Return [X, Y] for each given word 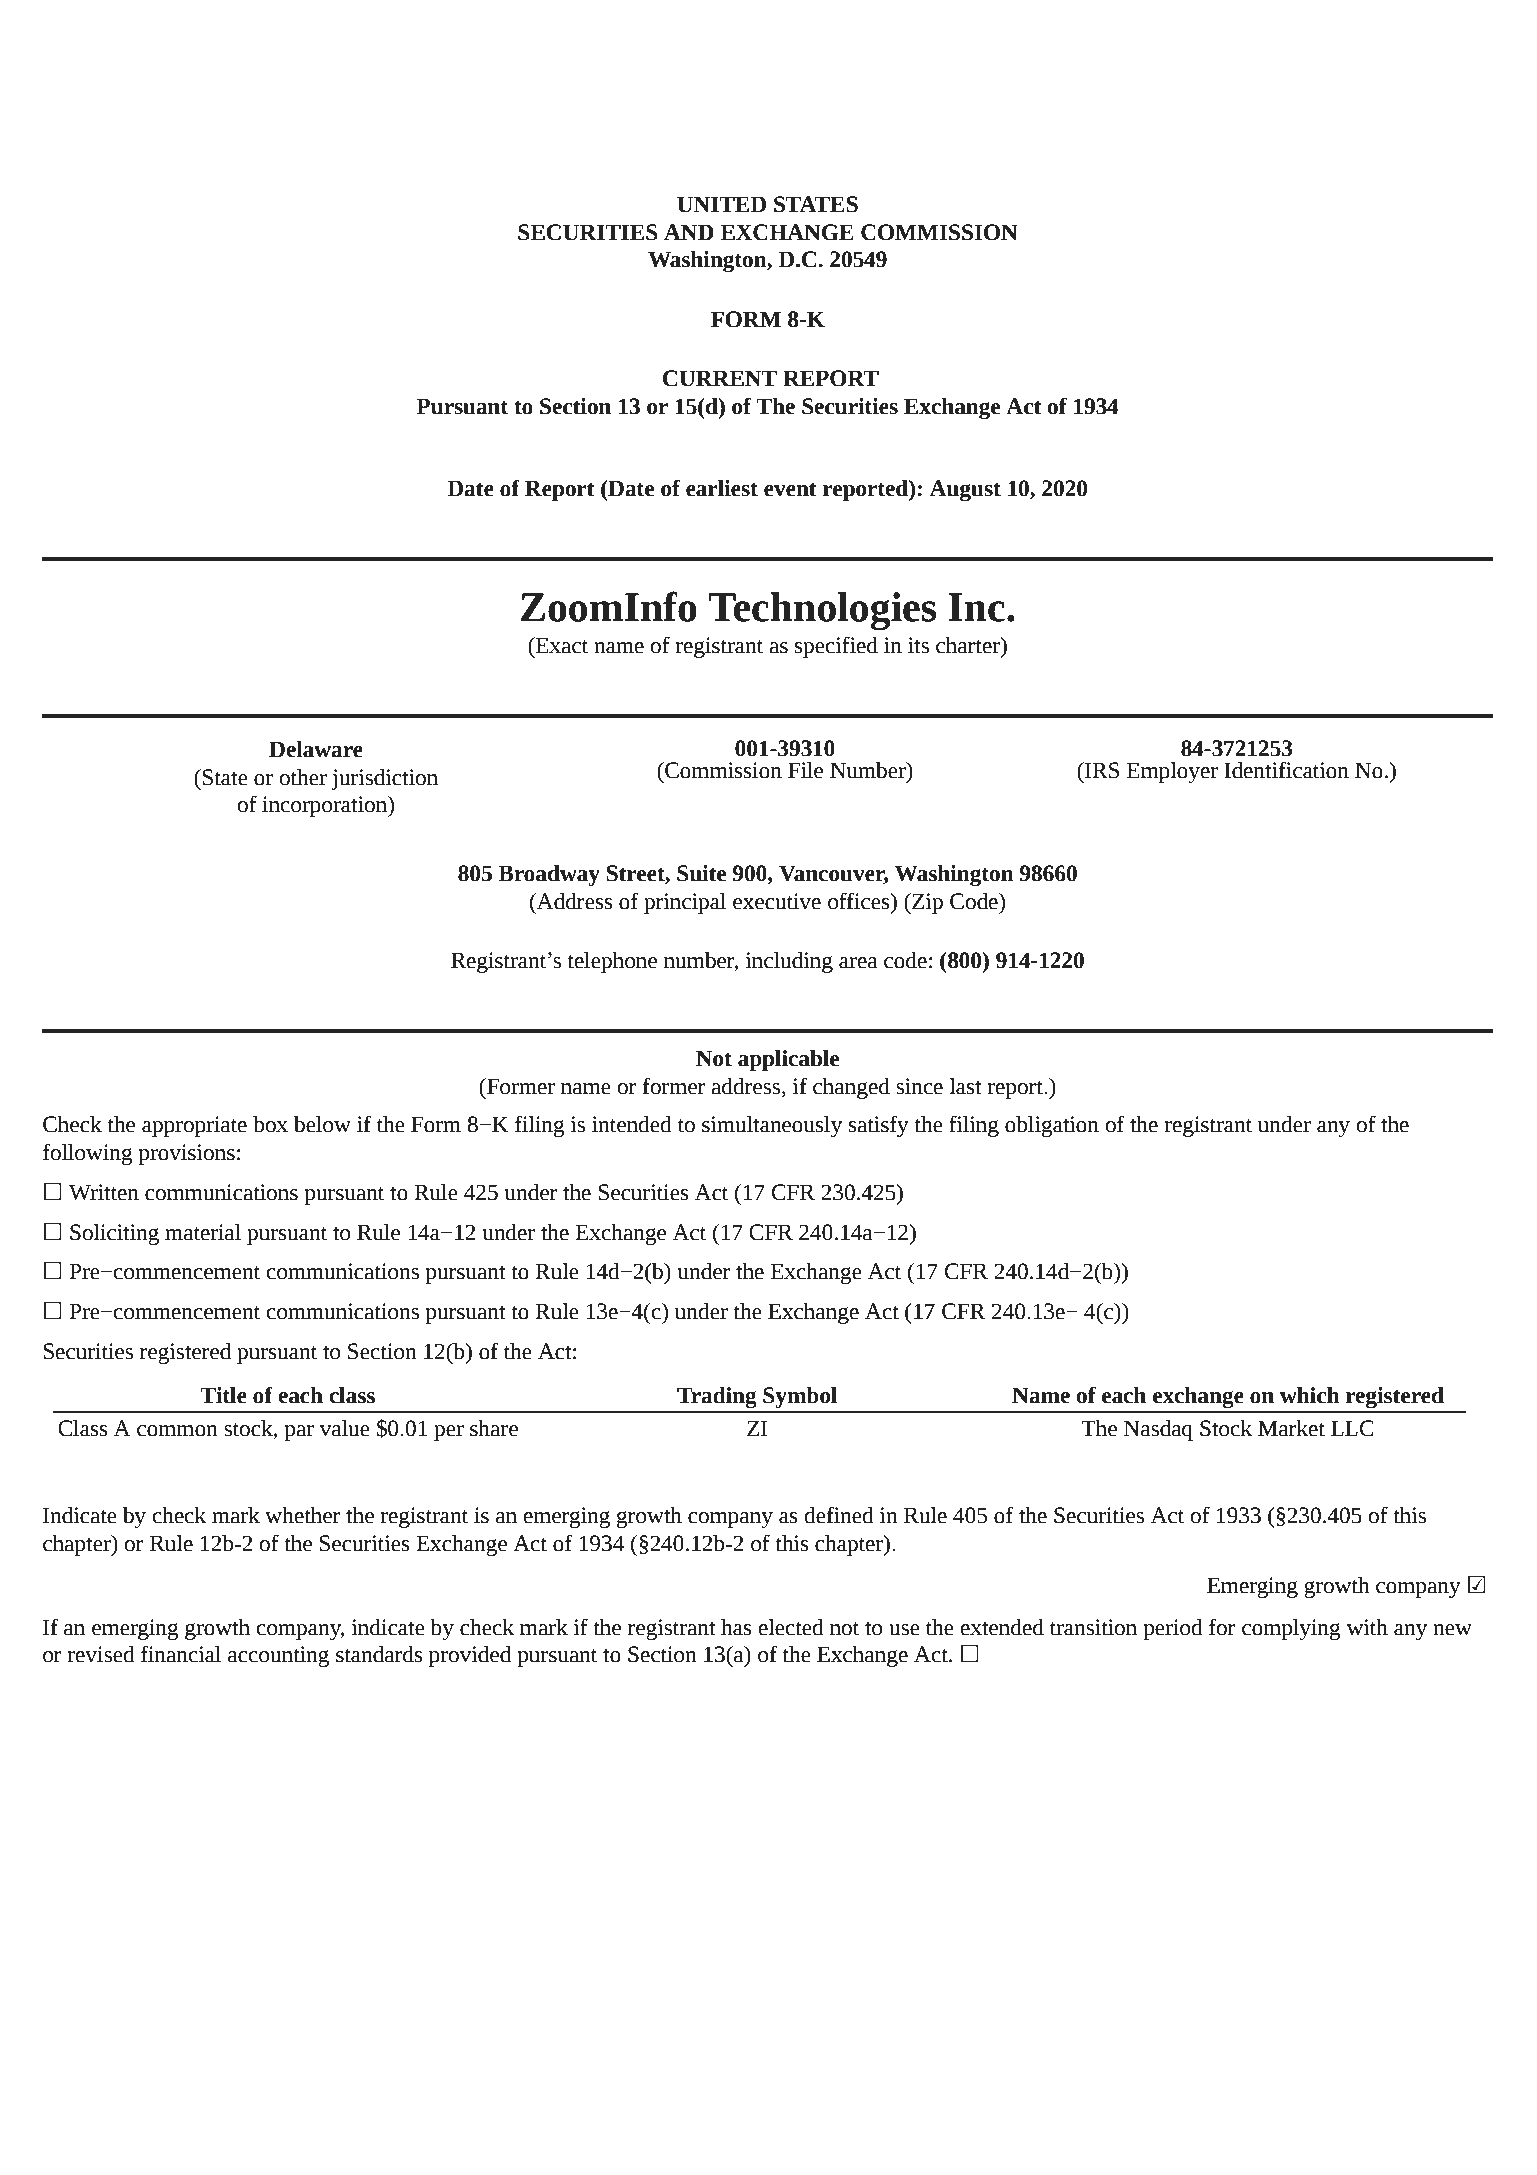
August [965, 490]
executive [777, 901]
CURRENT [720, 378]
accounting [278, 1656]
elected [791, 1627]
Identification [1286, 770]
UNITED [721, 204]
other [303, 777]
